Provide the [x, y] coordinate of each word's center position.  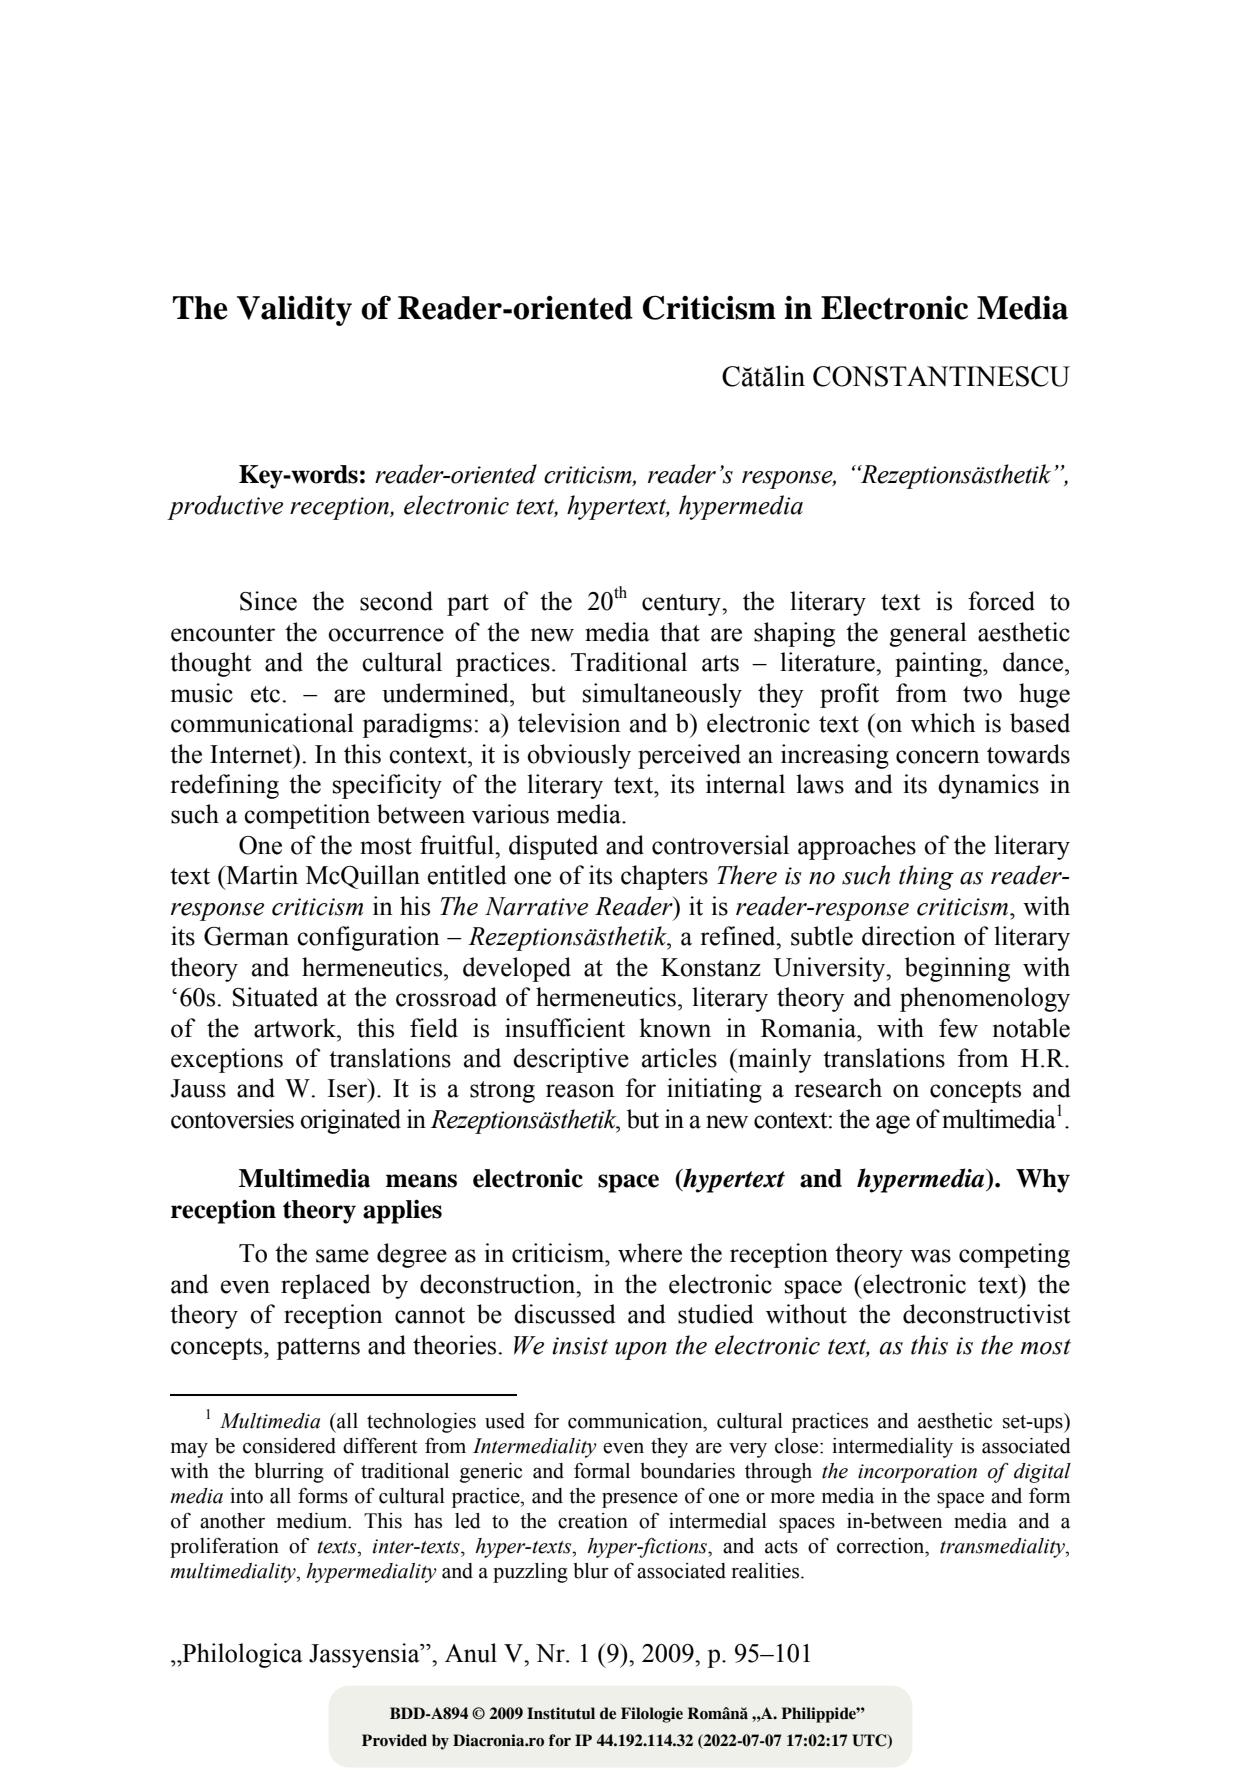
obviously [579, 756]
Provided [394, 1740]
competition [307, 816]
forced [1001, 601]
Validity [294, 311]
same [342, 1256]
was [930, 1256]
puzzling [530, 1573]
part [468, 605]
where [650, 1253]
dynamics [988, 786]
